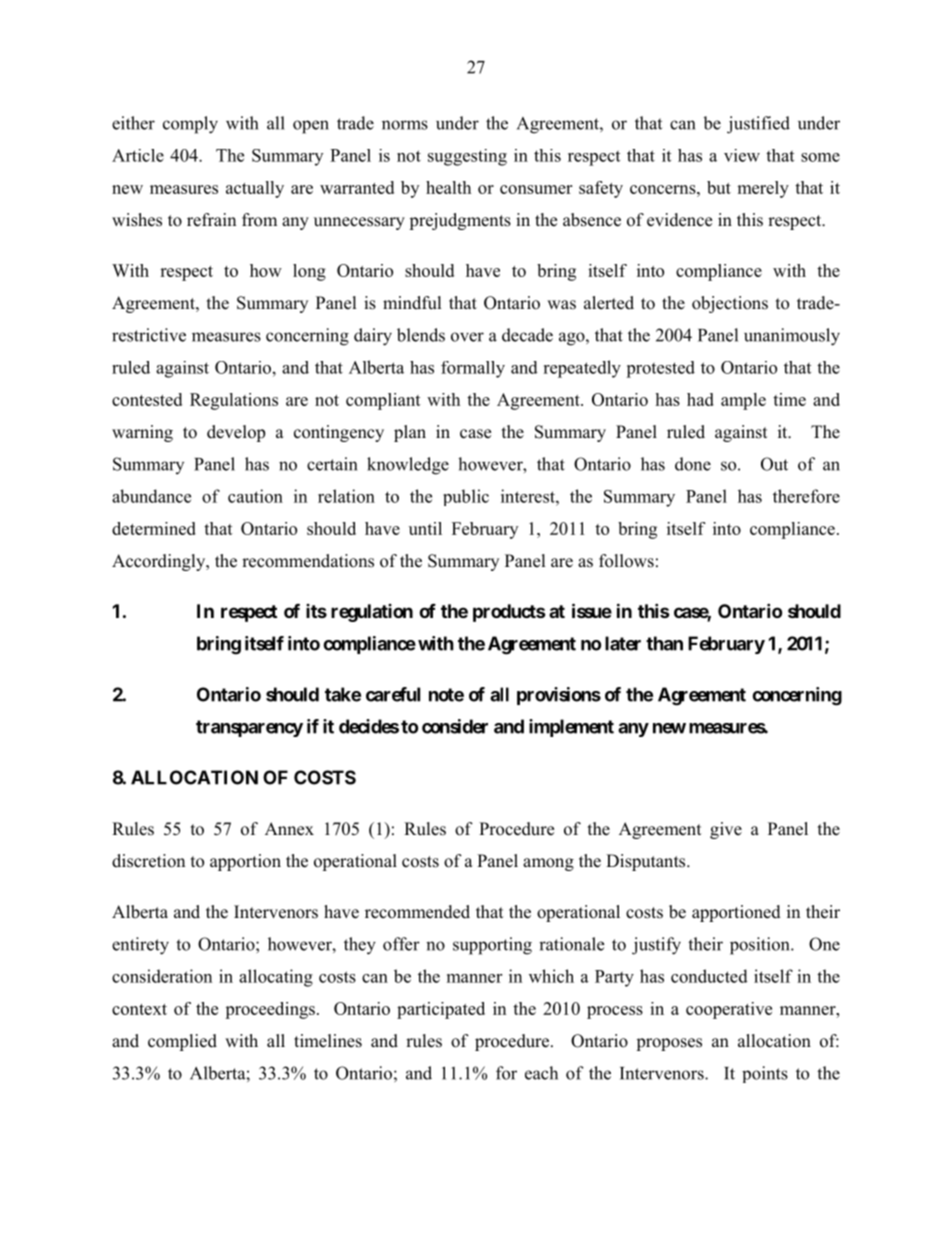 The image size is (952, 1233). I want to click on participated, so click(441, 1010).
